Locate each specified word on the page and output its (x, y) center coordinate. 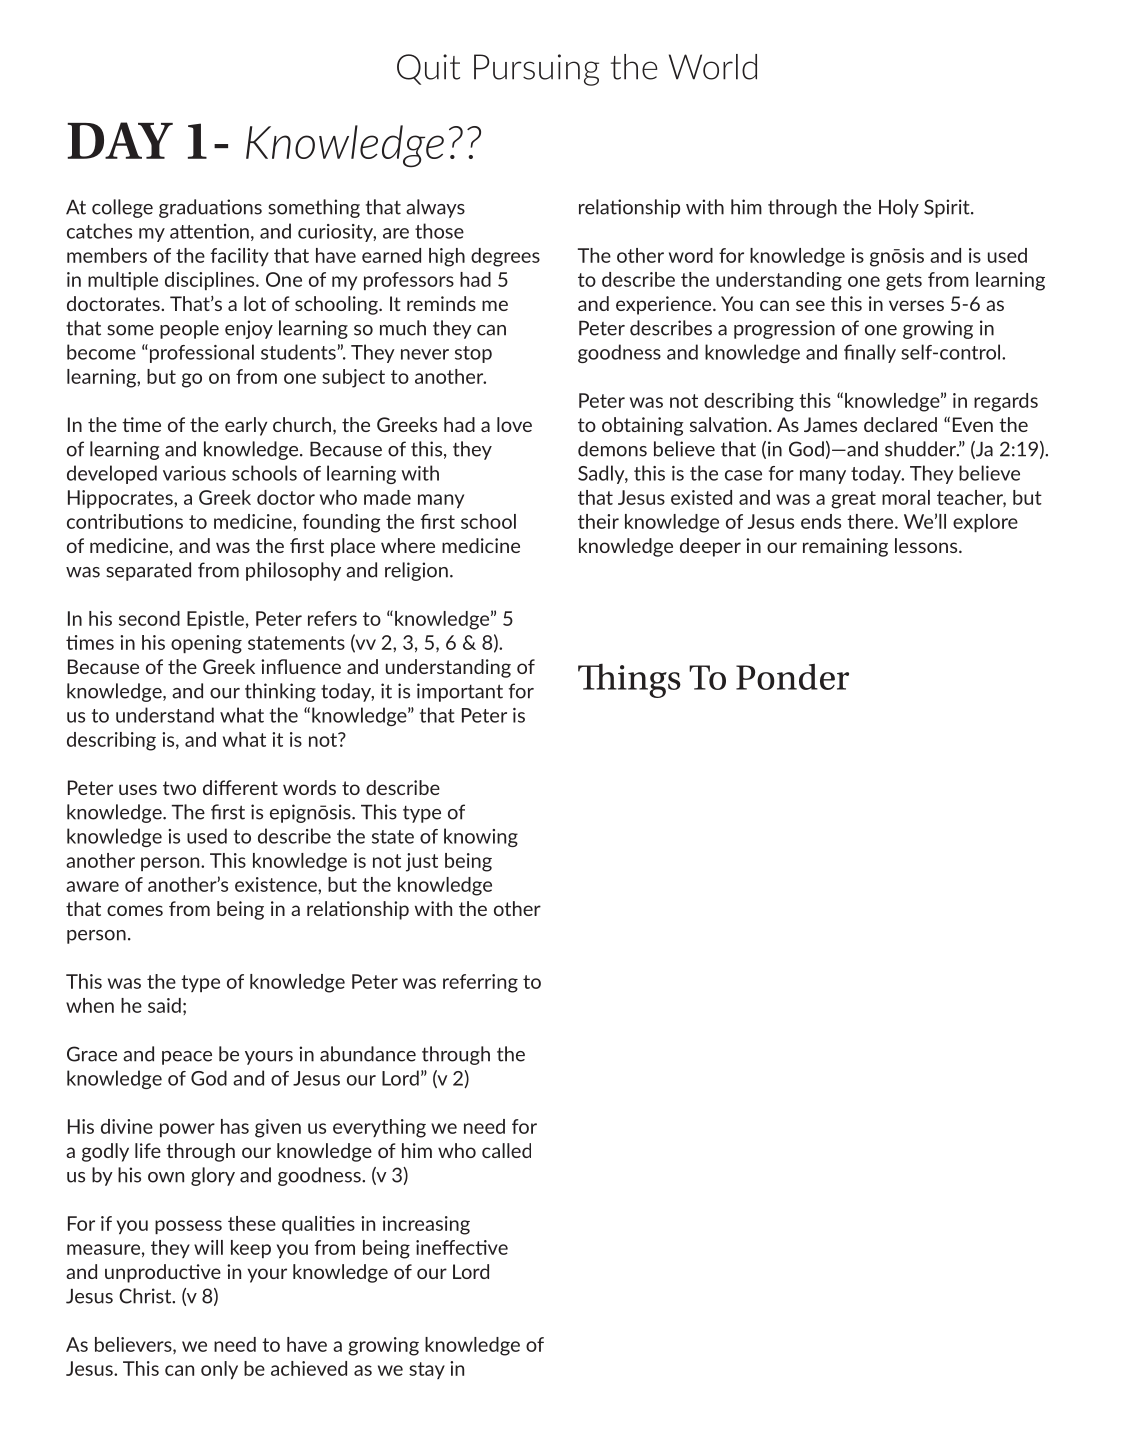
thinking (280, 692)
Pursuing (536, 70)
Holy (899, 208)
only (219, 1370)
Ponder (792, 677)
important (460, 692)
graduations (210, 208)
